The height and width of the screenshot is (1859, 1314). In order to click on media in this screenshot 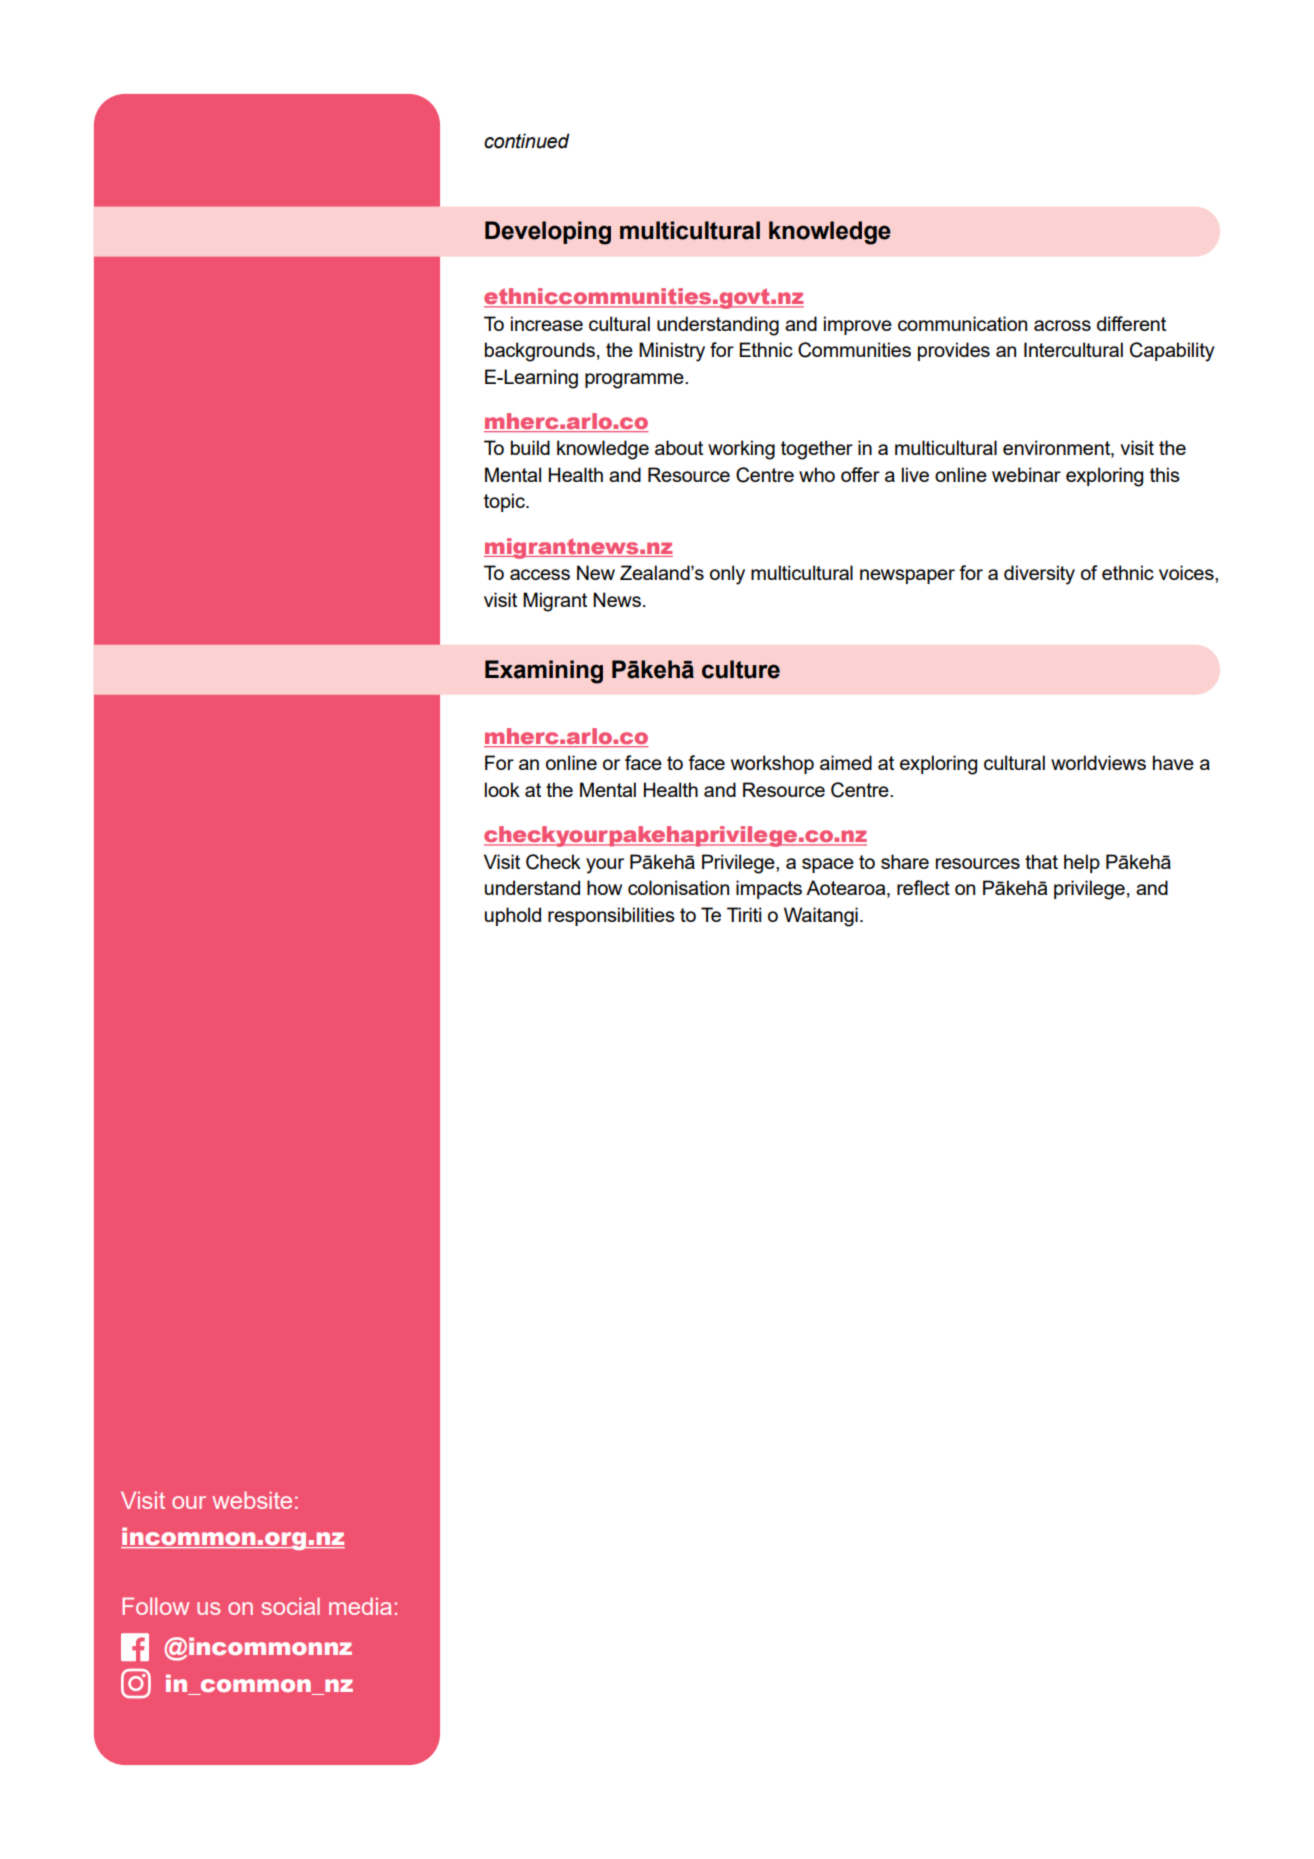, I will do `click(360, 1606)`.
